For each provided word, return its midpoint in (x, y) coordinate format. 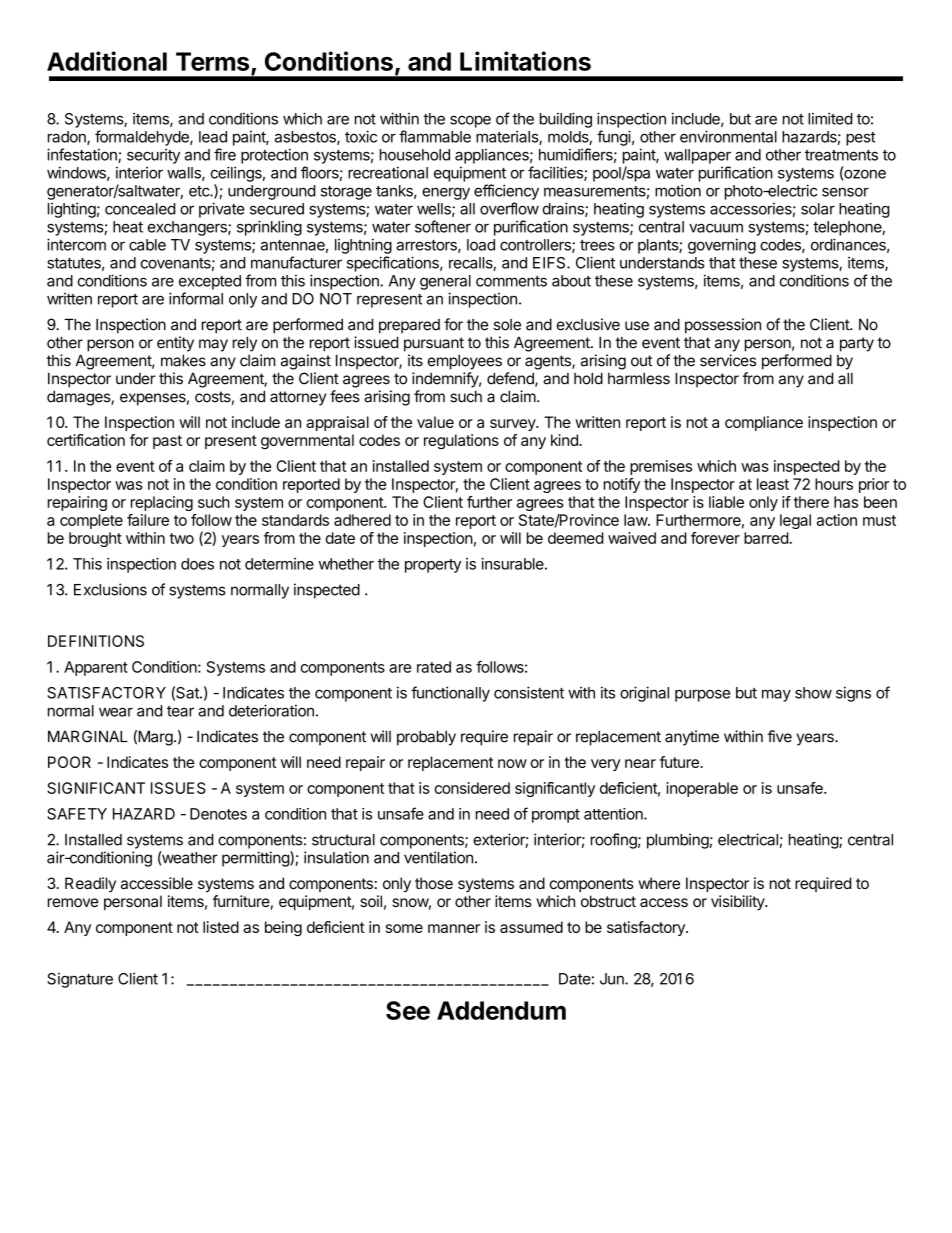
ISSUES (178, 788)
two (181, 538)
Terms (212, 61)
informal (196, 298)
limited (830, 118)
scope (470, 121)
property (433, 566)
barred (766, 538)
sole (507, 325)
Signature (80, 980)
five (780, 736)
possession (723, 326)
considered (472, 788)
